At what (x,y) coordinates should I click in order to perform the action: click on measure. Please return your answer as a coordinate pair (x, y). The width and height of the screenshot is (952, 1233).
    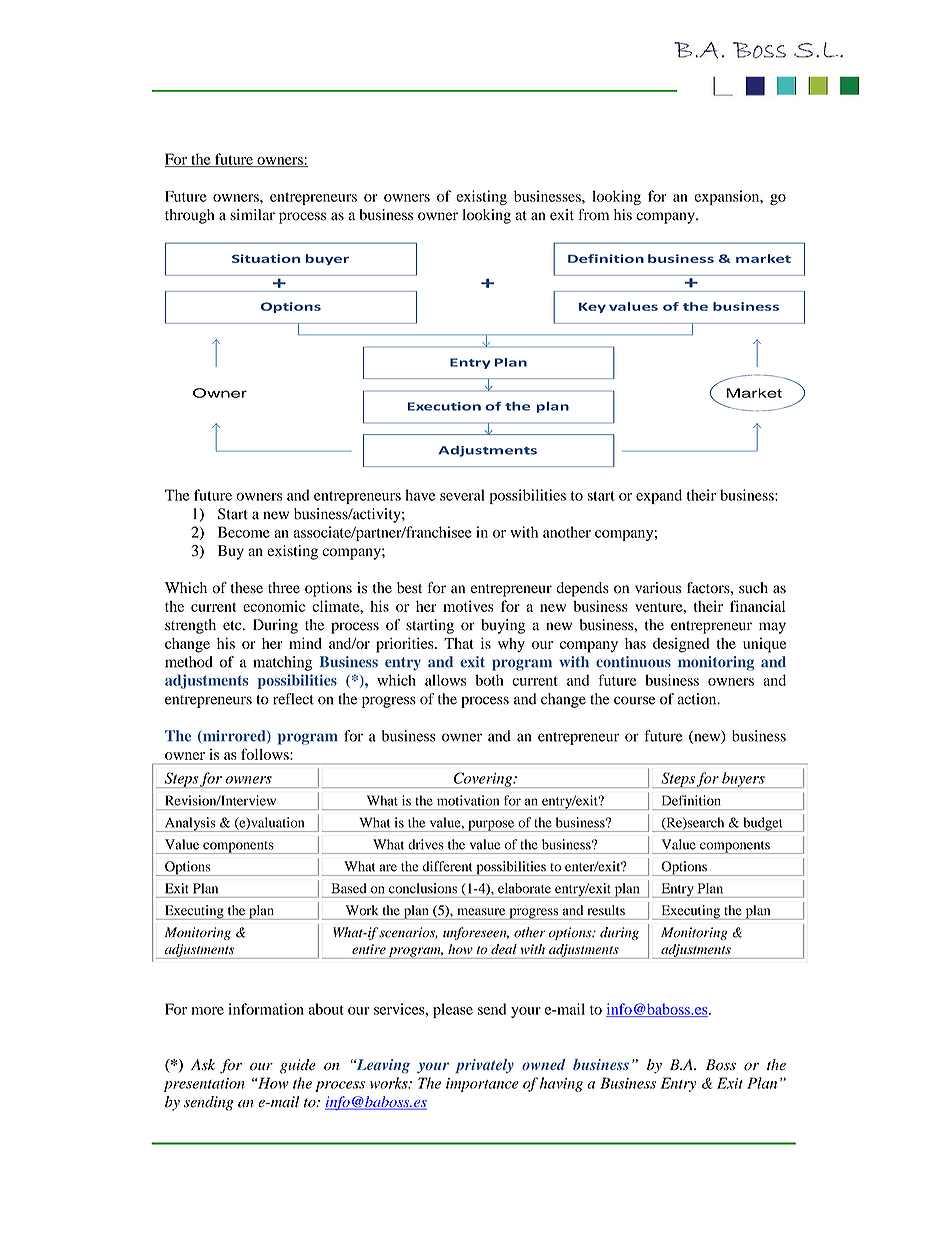
    Looking at the image, I should click on (481, 912).
